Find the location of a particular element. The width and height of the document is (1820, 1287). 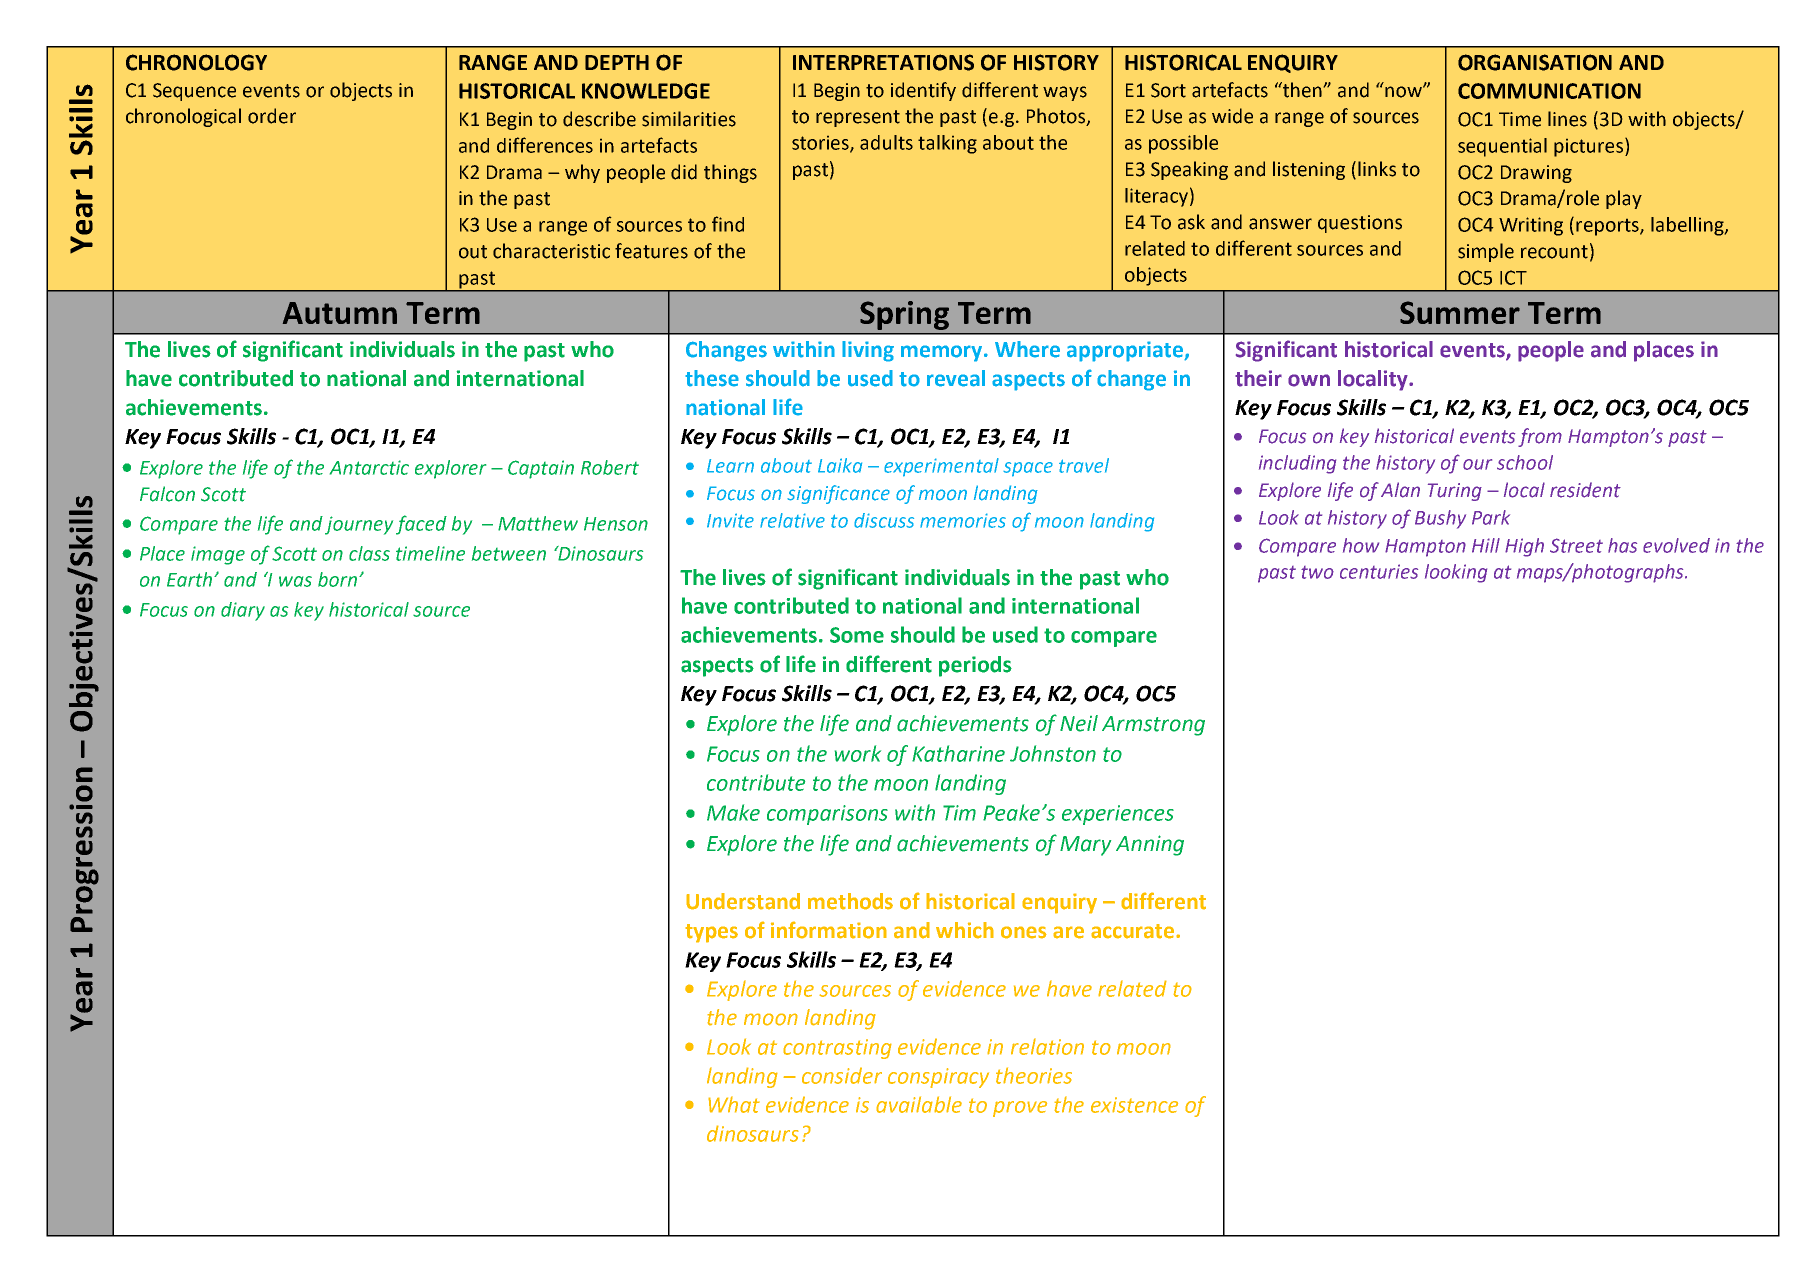

COMMUNICATION is located at coordinates (1549, 91).
